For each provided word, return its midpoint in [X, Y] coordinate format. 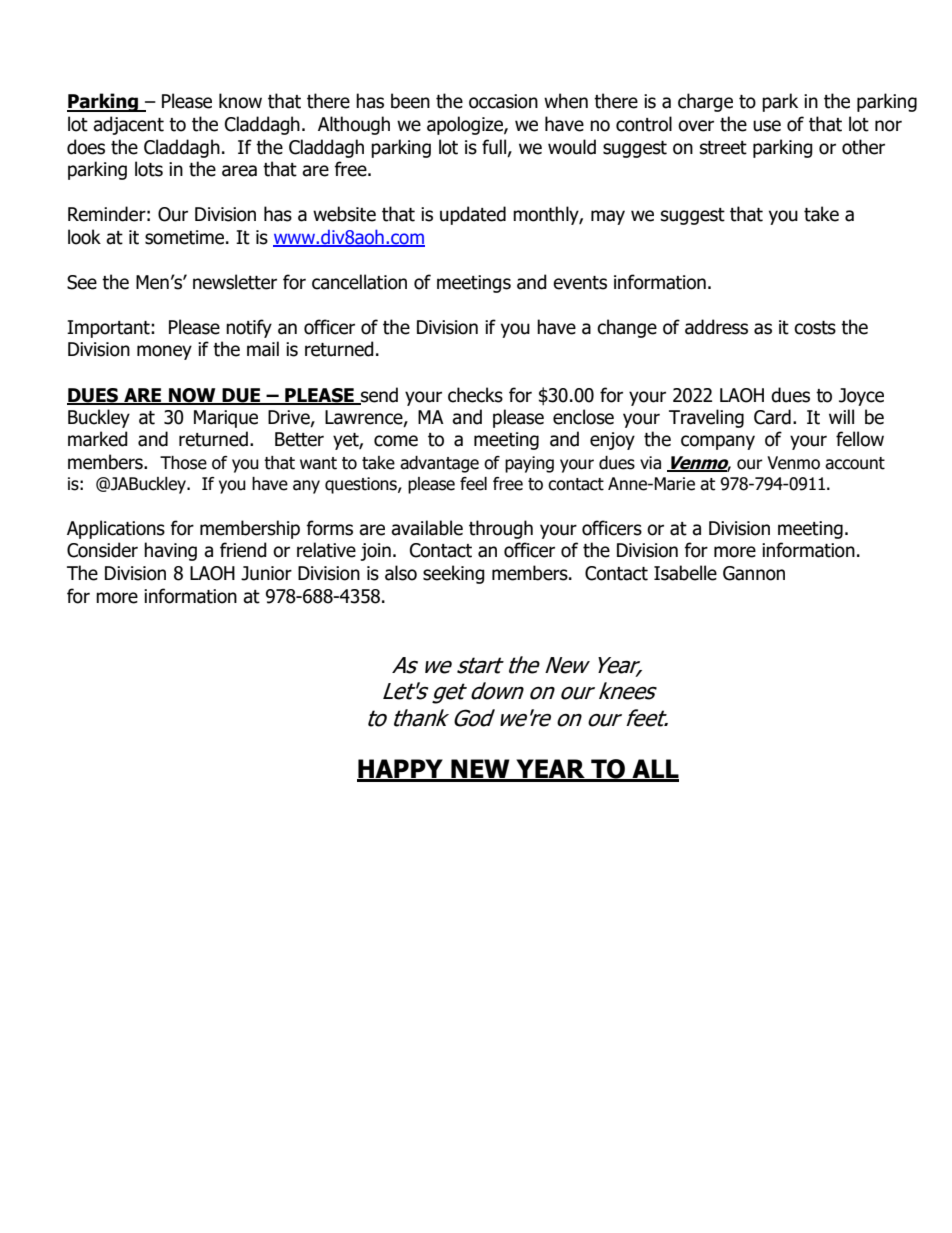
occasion [503, 101]
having [170, 551]
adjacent [128, 125]
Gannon [754, 573]
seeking [454, 574]
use [767, 126]
